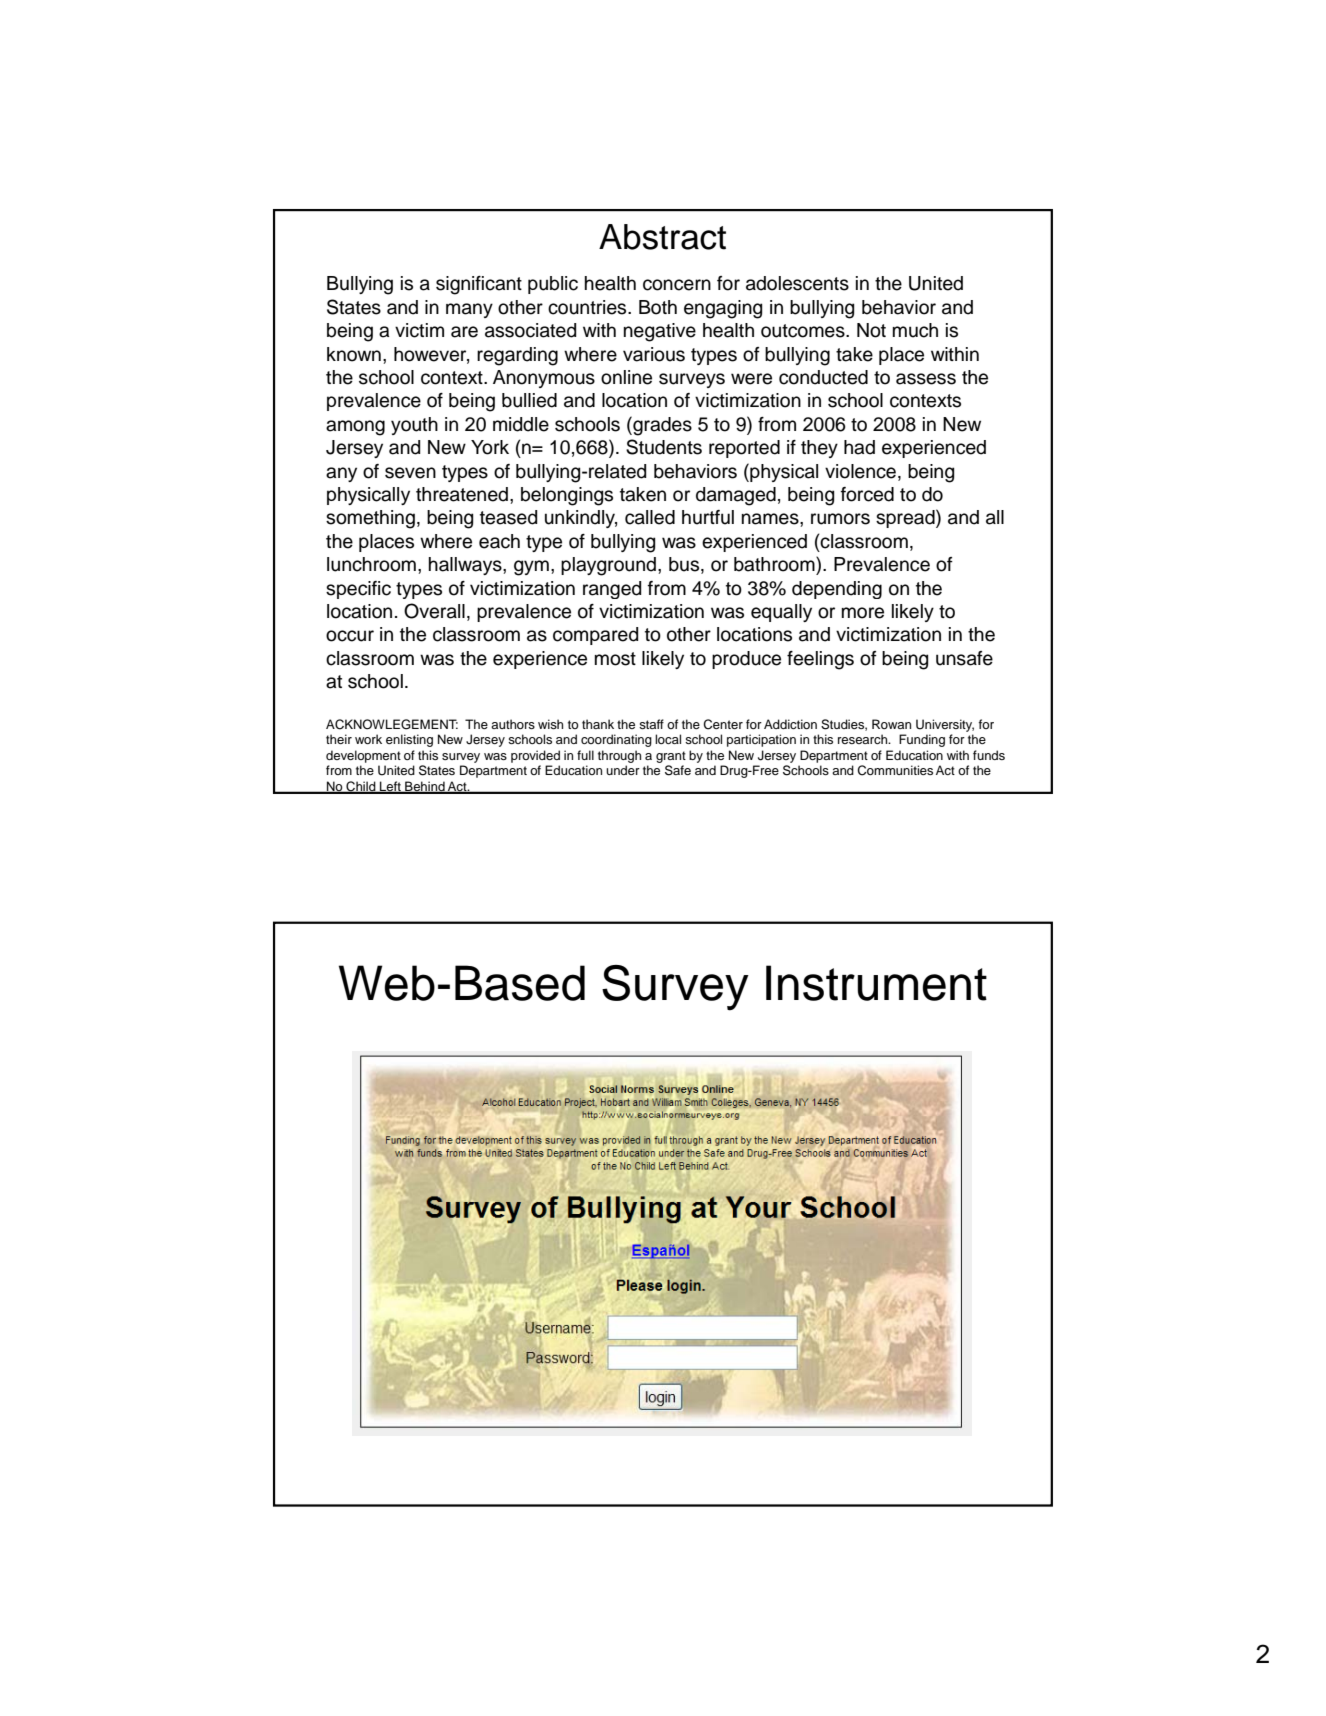 This screenshot has width=1326, height=1716. What do you see at coordinates (434, 611) in the screenshot?
I see `Overall` at bounding box center [434, 611].
